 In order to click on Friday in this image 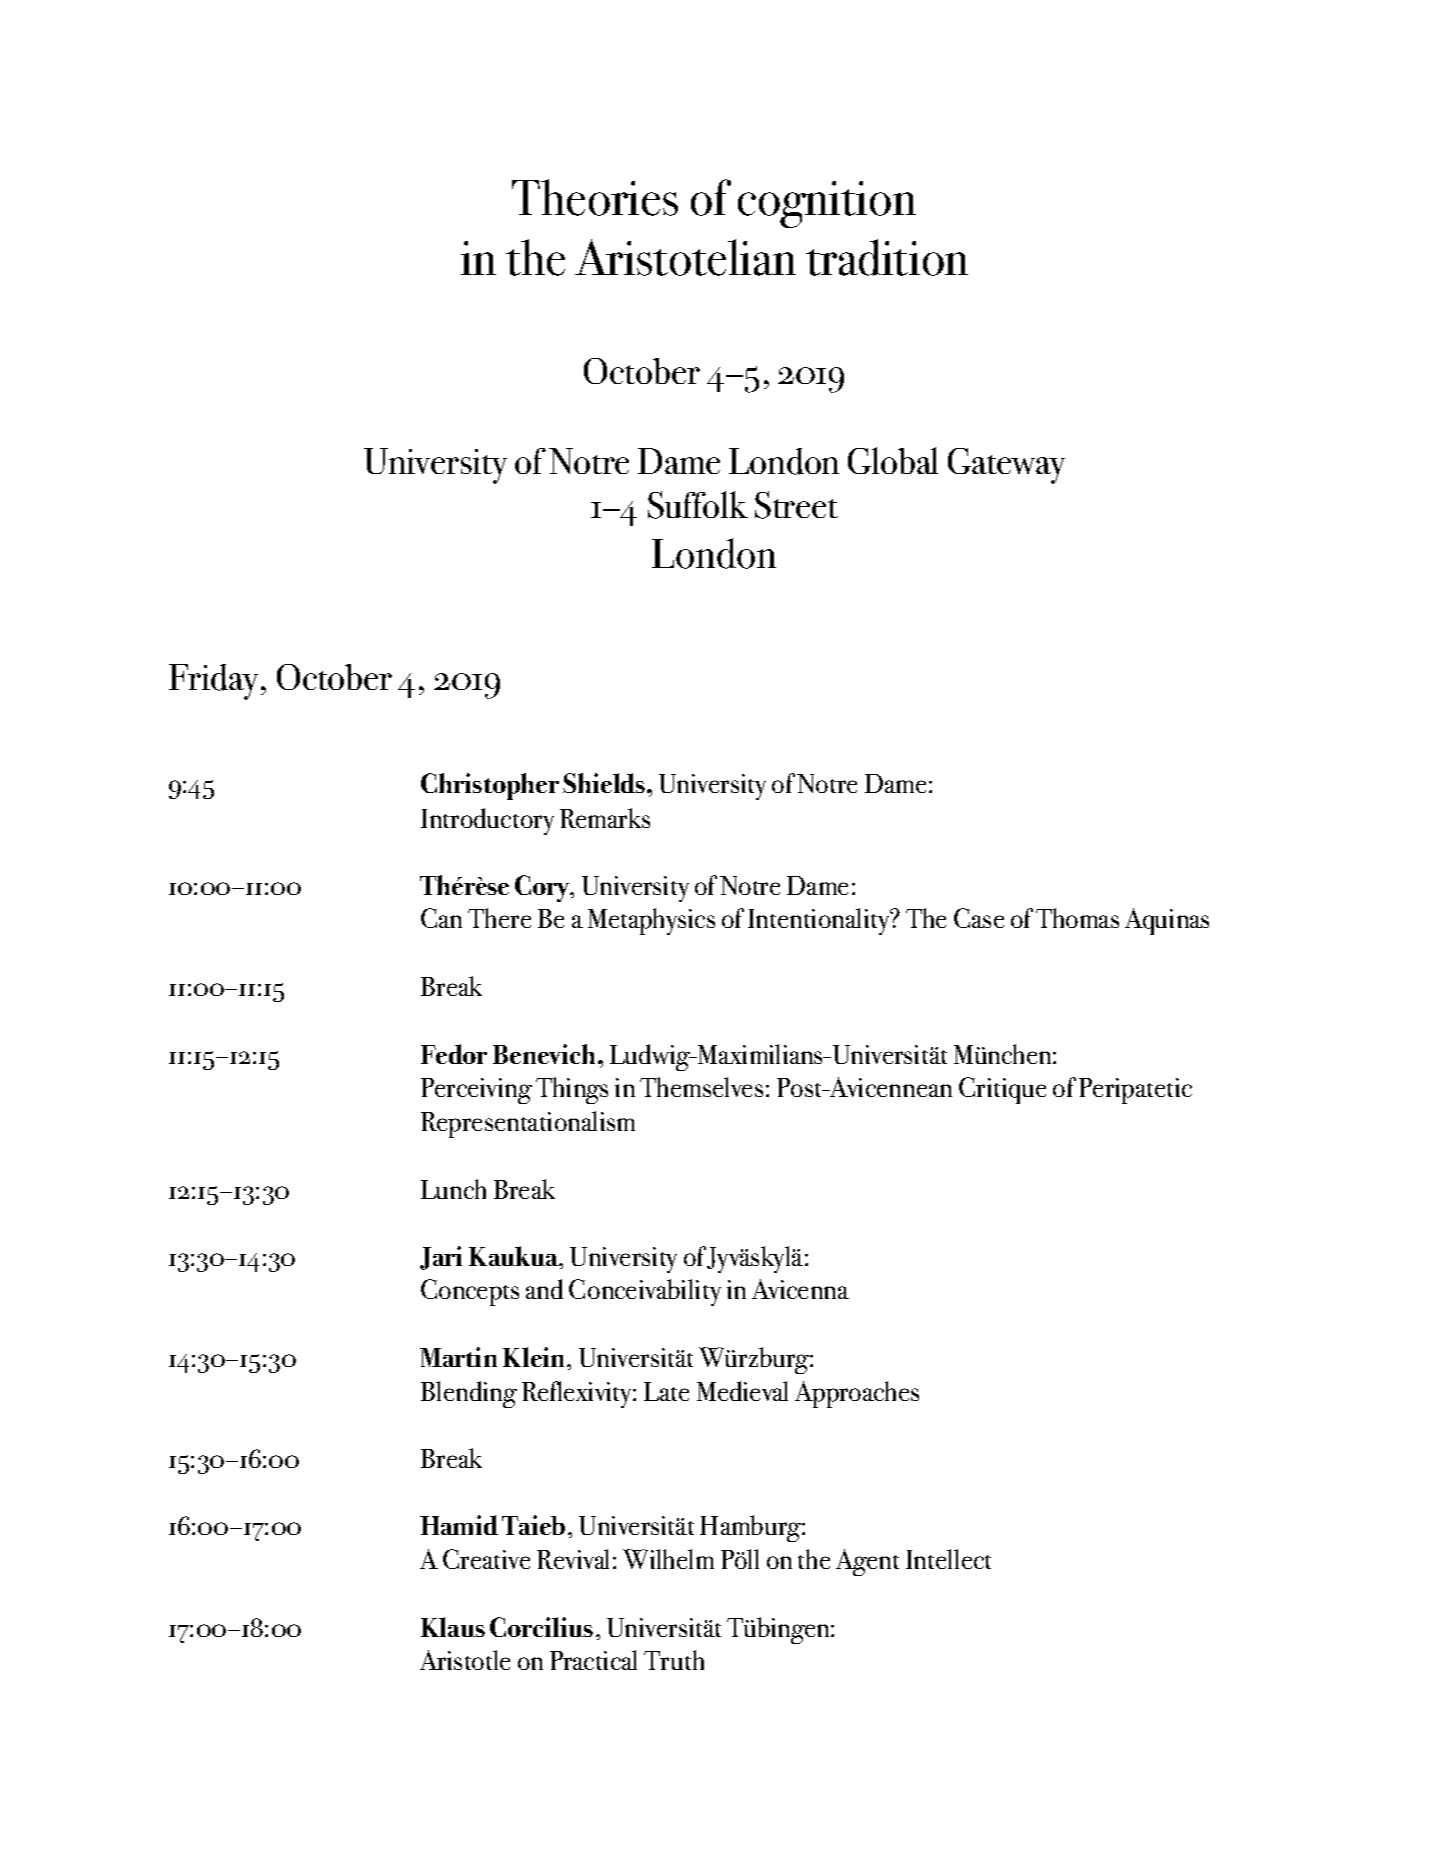, I will do `click(215, 682)`.
